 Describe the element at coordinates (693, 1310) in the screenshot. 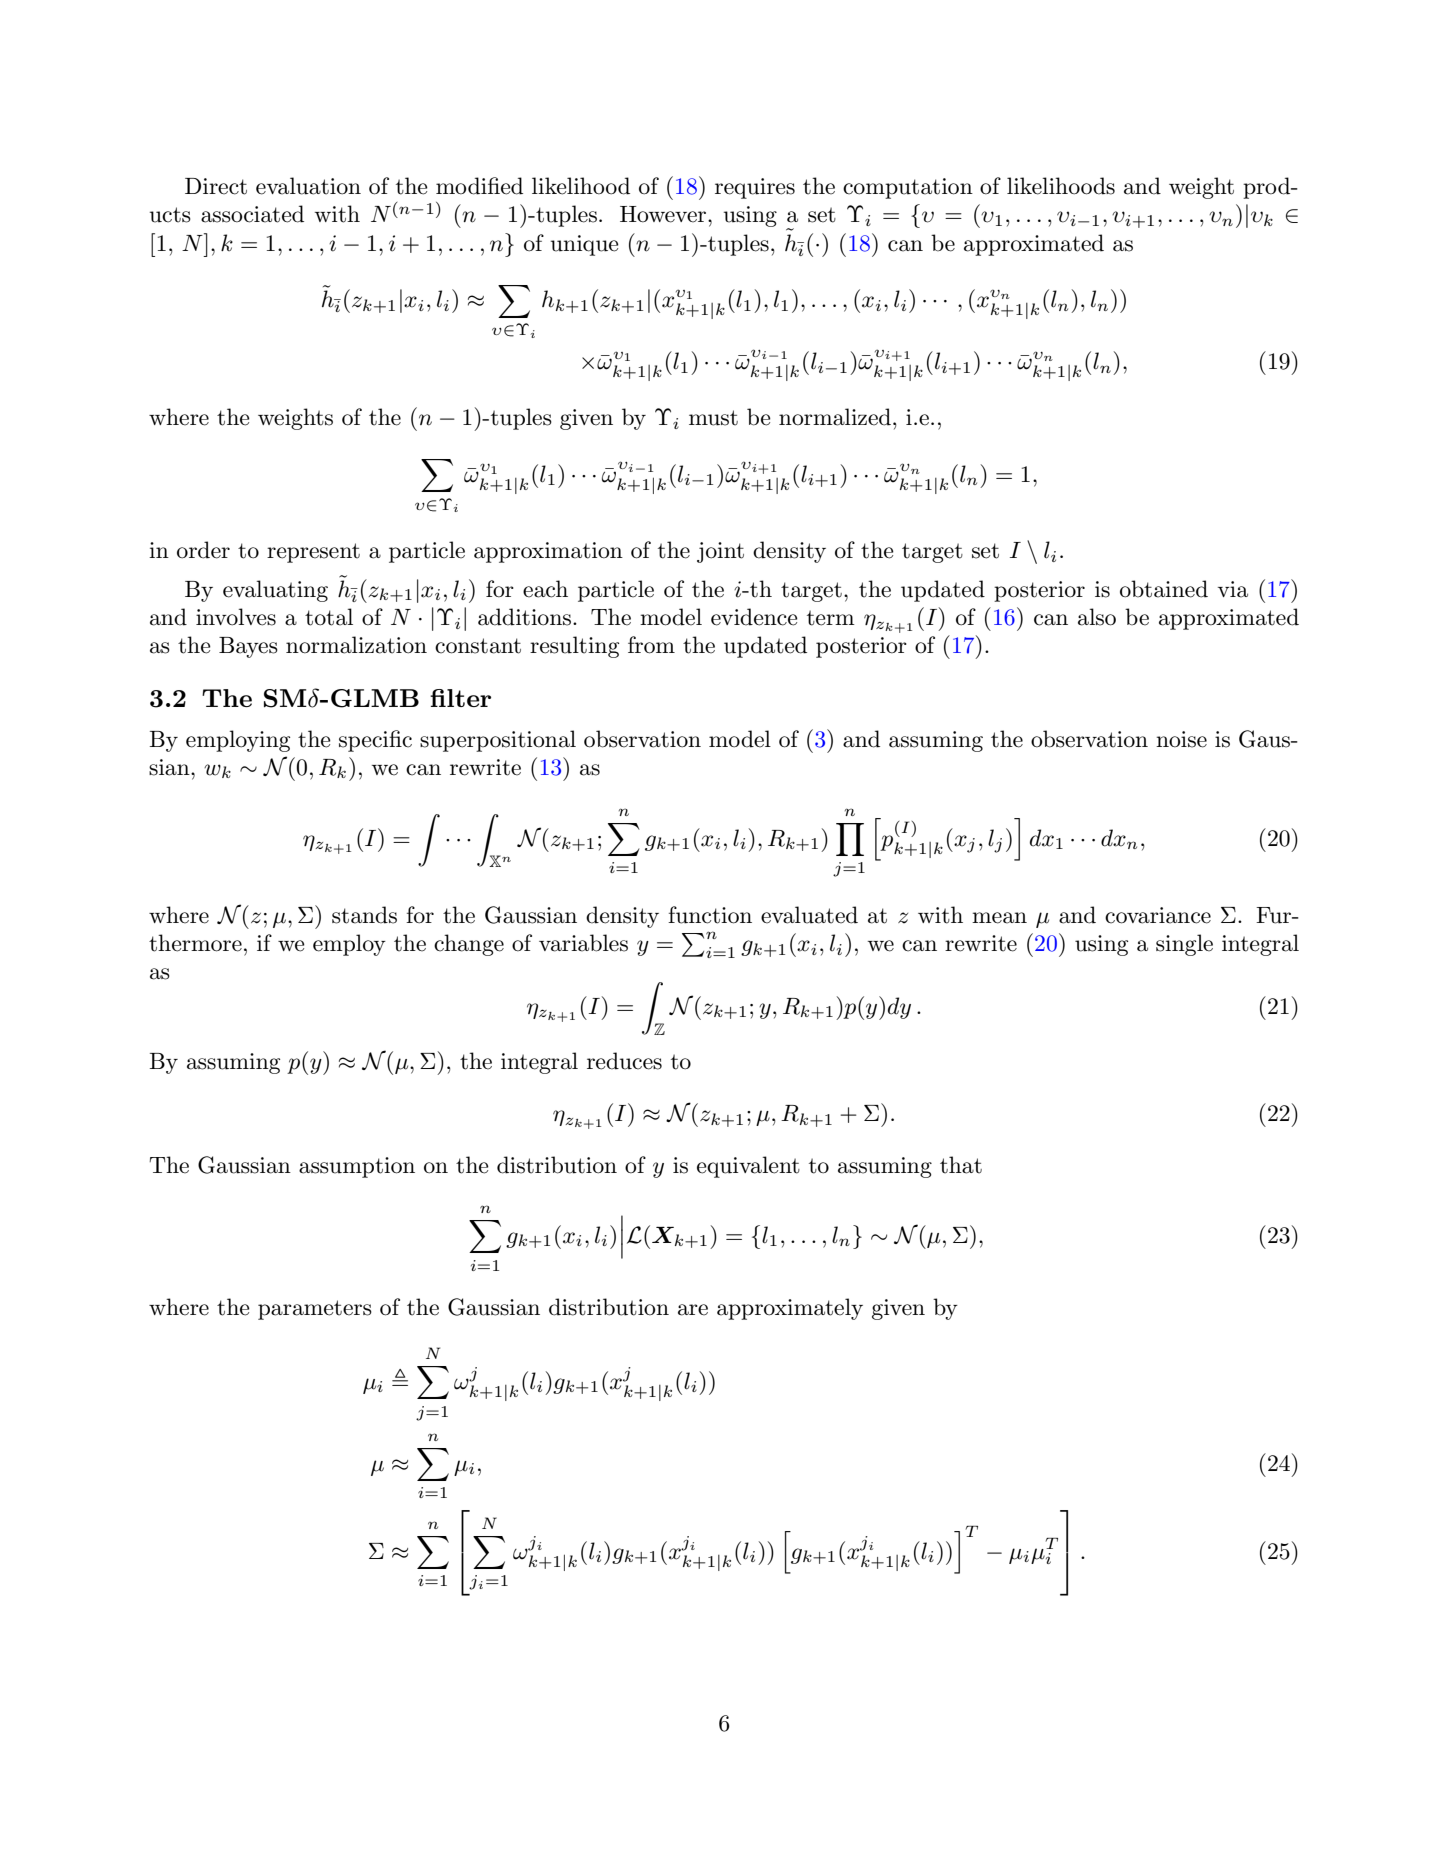

I see `are` at that location.
